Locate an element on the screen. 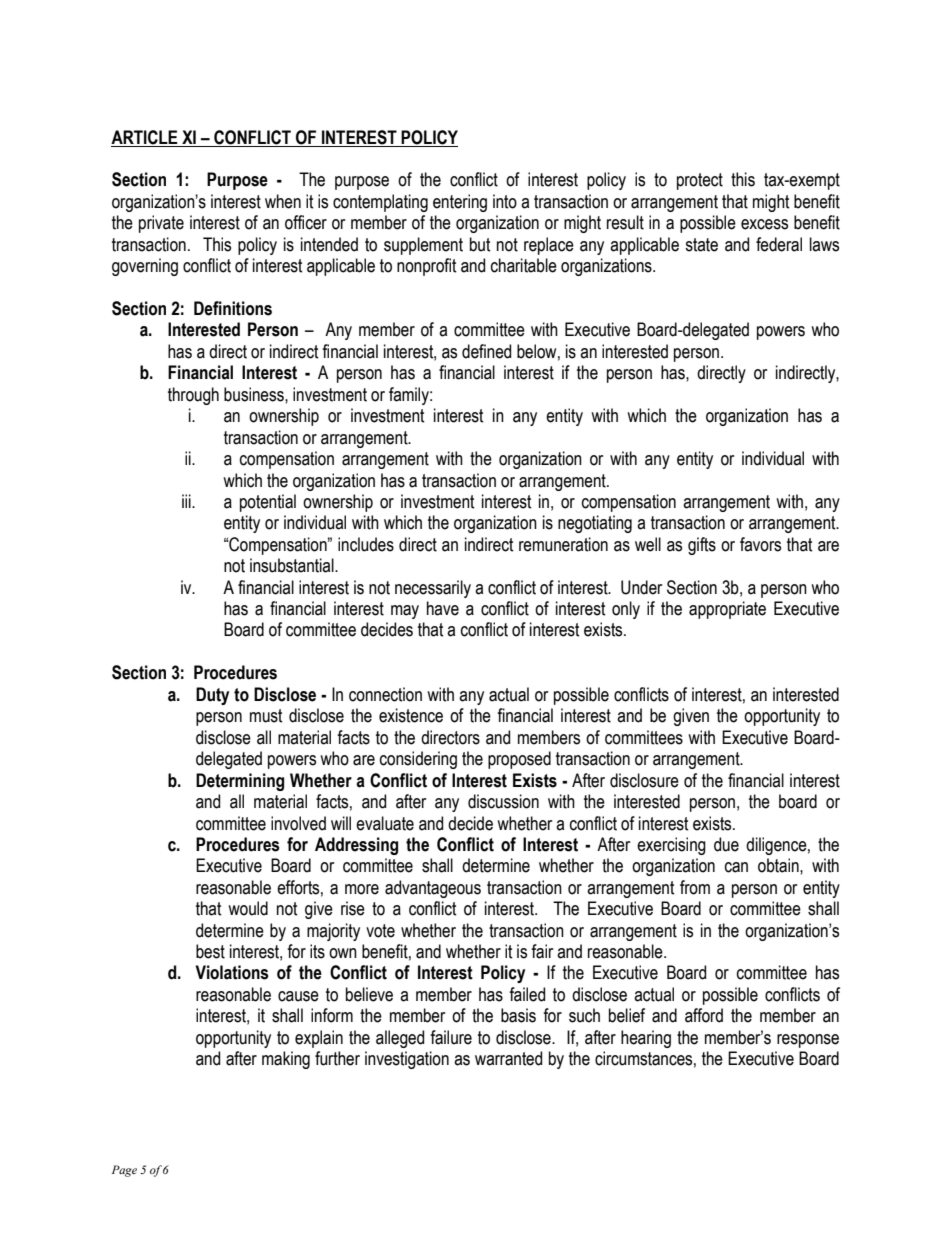 The height and width of the screenshot is (1233, 952). Page is located at coordinates (124, 1171).
